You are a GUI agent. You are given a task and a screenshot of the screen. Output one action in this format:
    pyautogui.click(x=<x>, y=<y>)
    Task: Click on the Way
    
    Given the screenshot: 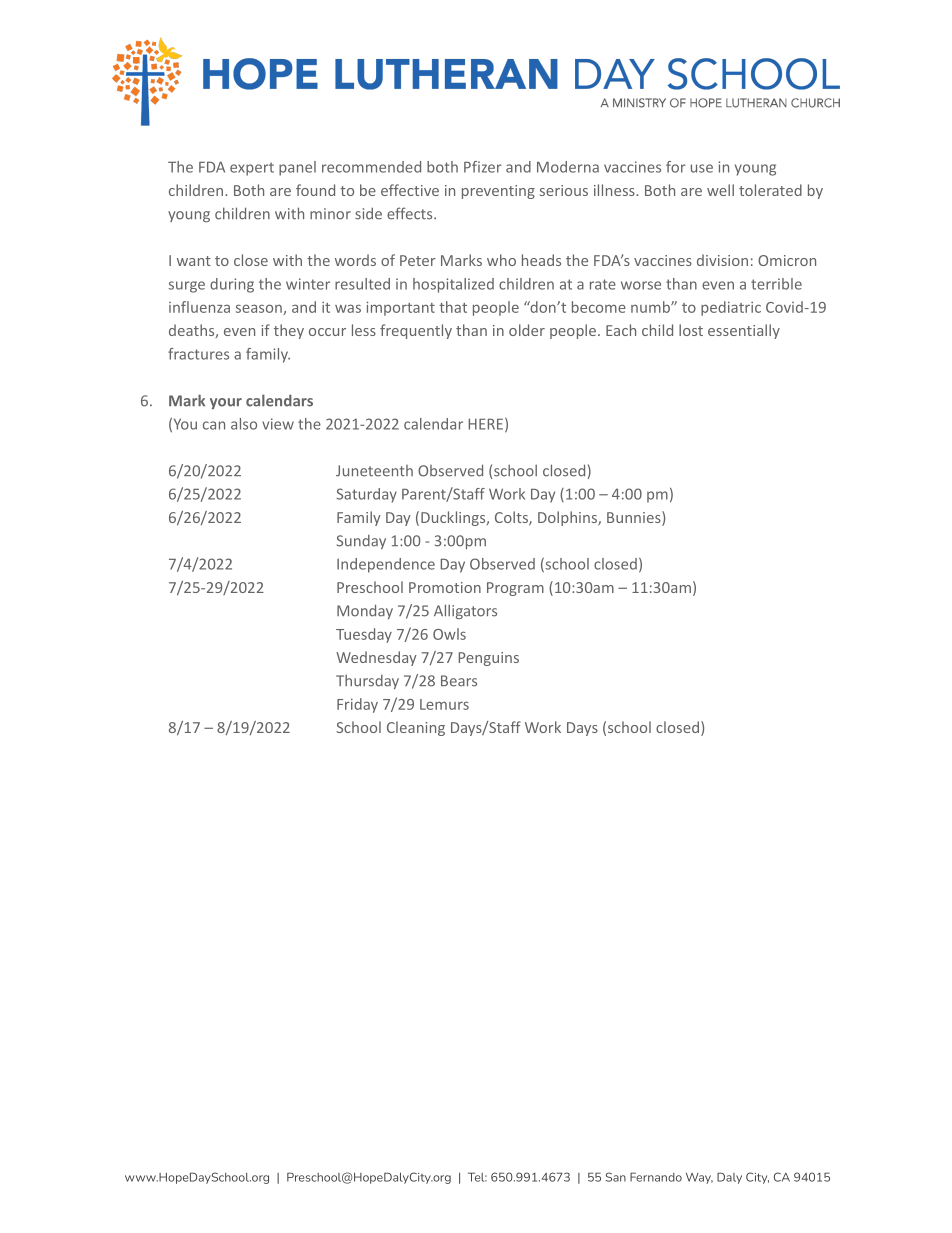 What is the action you would take?
    pyautogui.click(x=699, y=1178)
